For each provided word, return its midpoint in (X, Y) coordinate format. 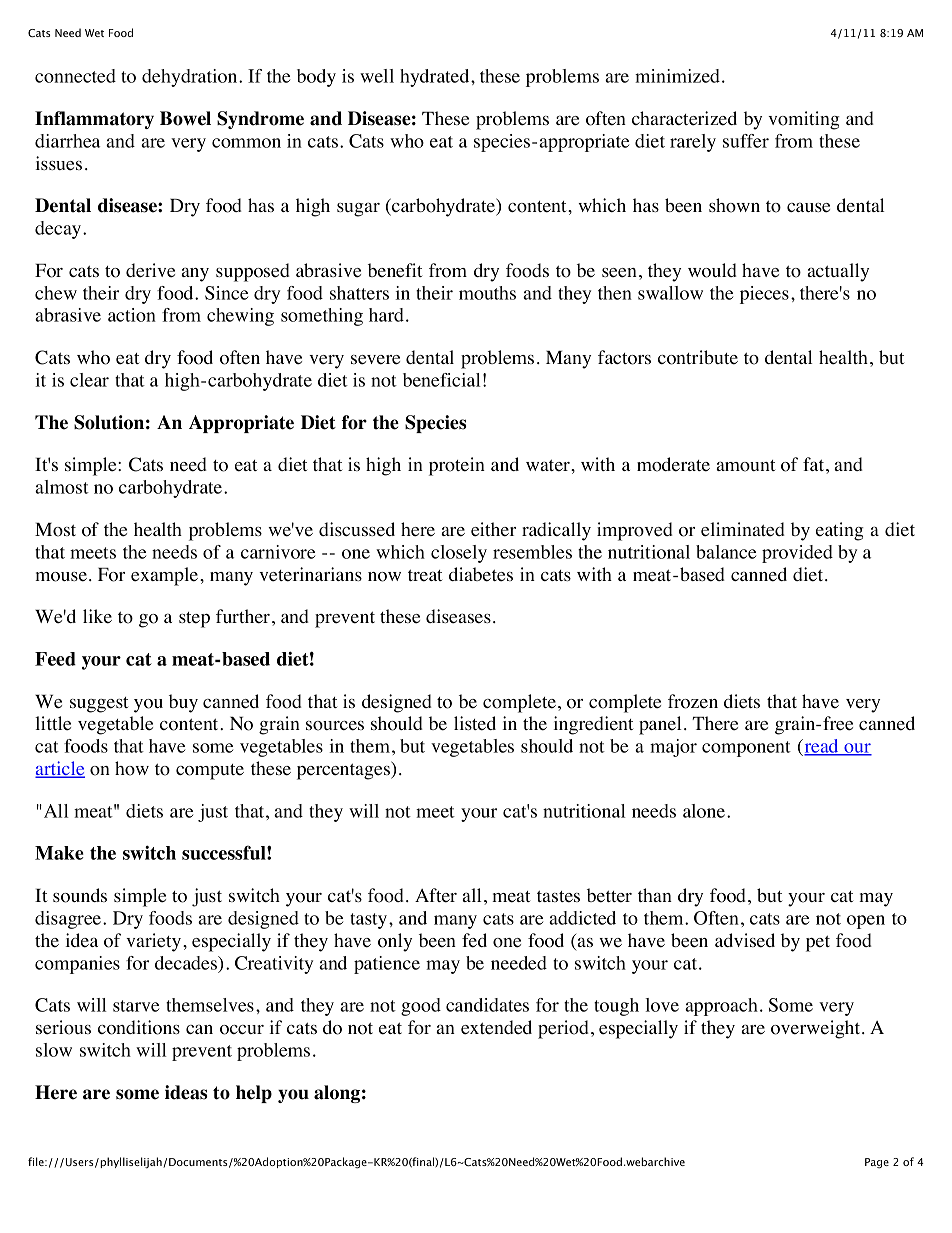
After (436, 895)
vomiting (804, 120)
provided (797, 554)
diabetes (481, 574)
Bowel (185, 118)
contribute (698, 357)
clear (89, 380)
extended (496, 1027)
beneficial (441, 380)
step (194, 620)
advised (745, 940)
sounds (80, 895)
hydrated (436, 78)
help (254, 1094)
